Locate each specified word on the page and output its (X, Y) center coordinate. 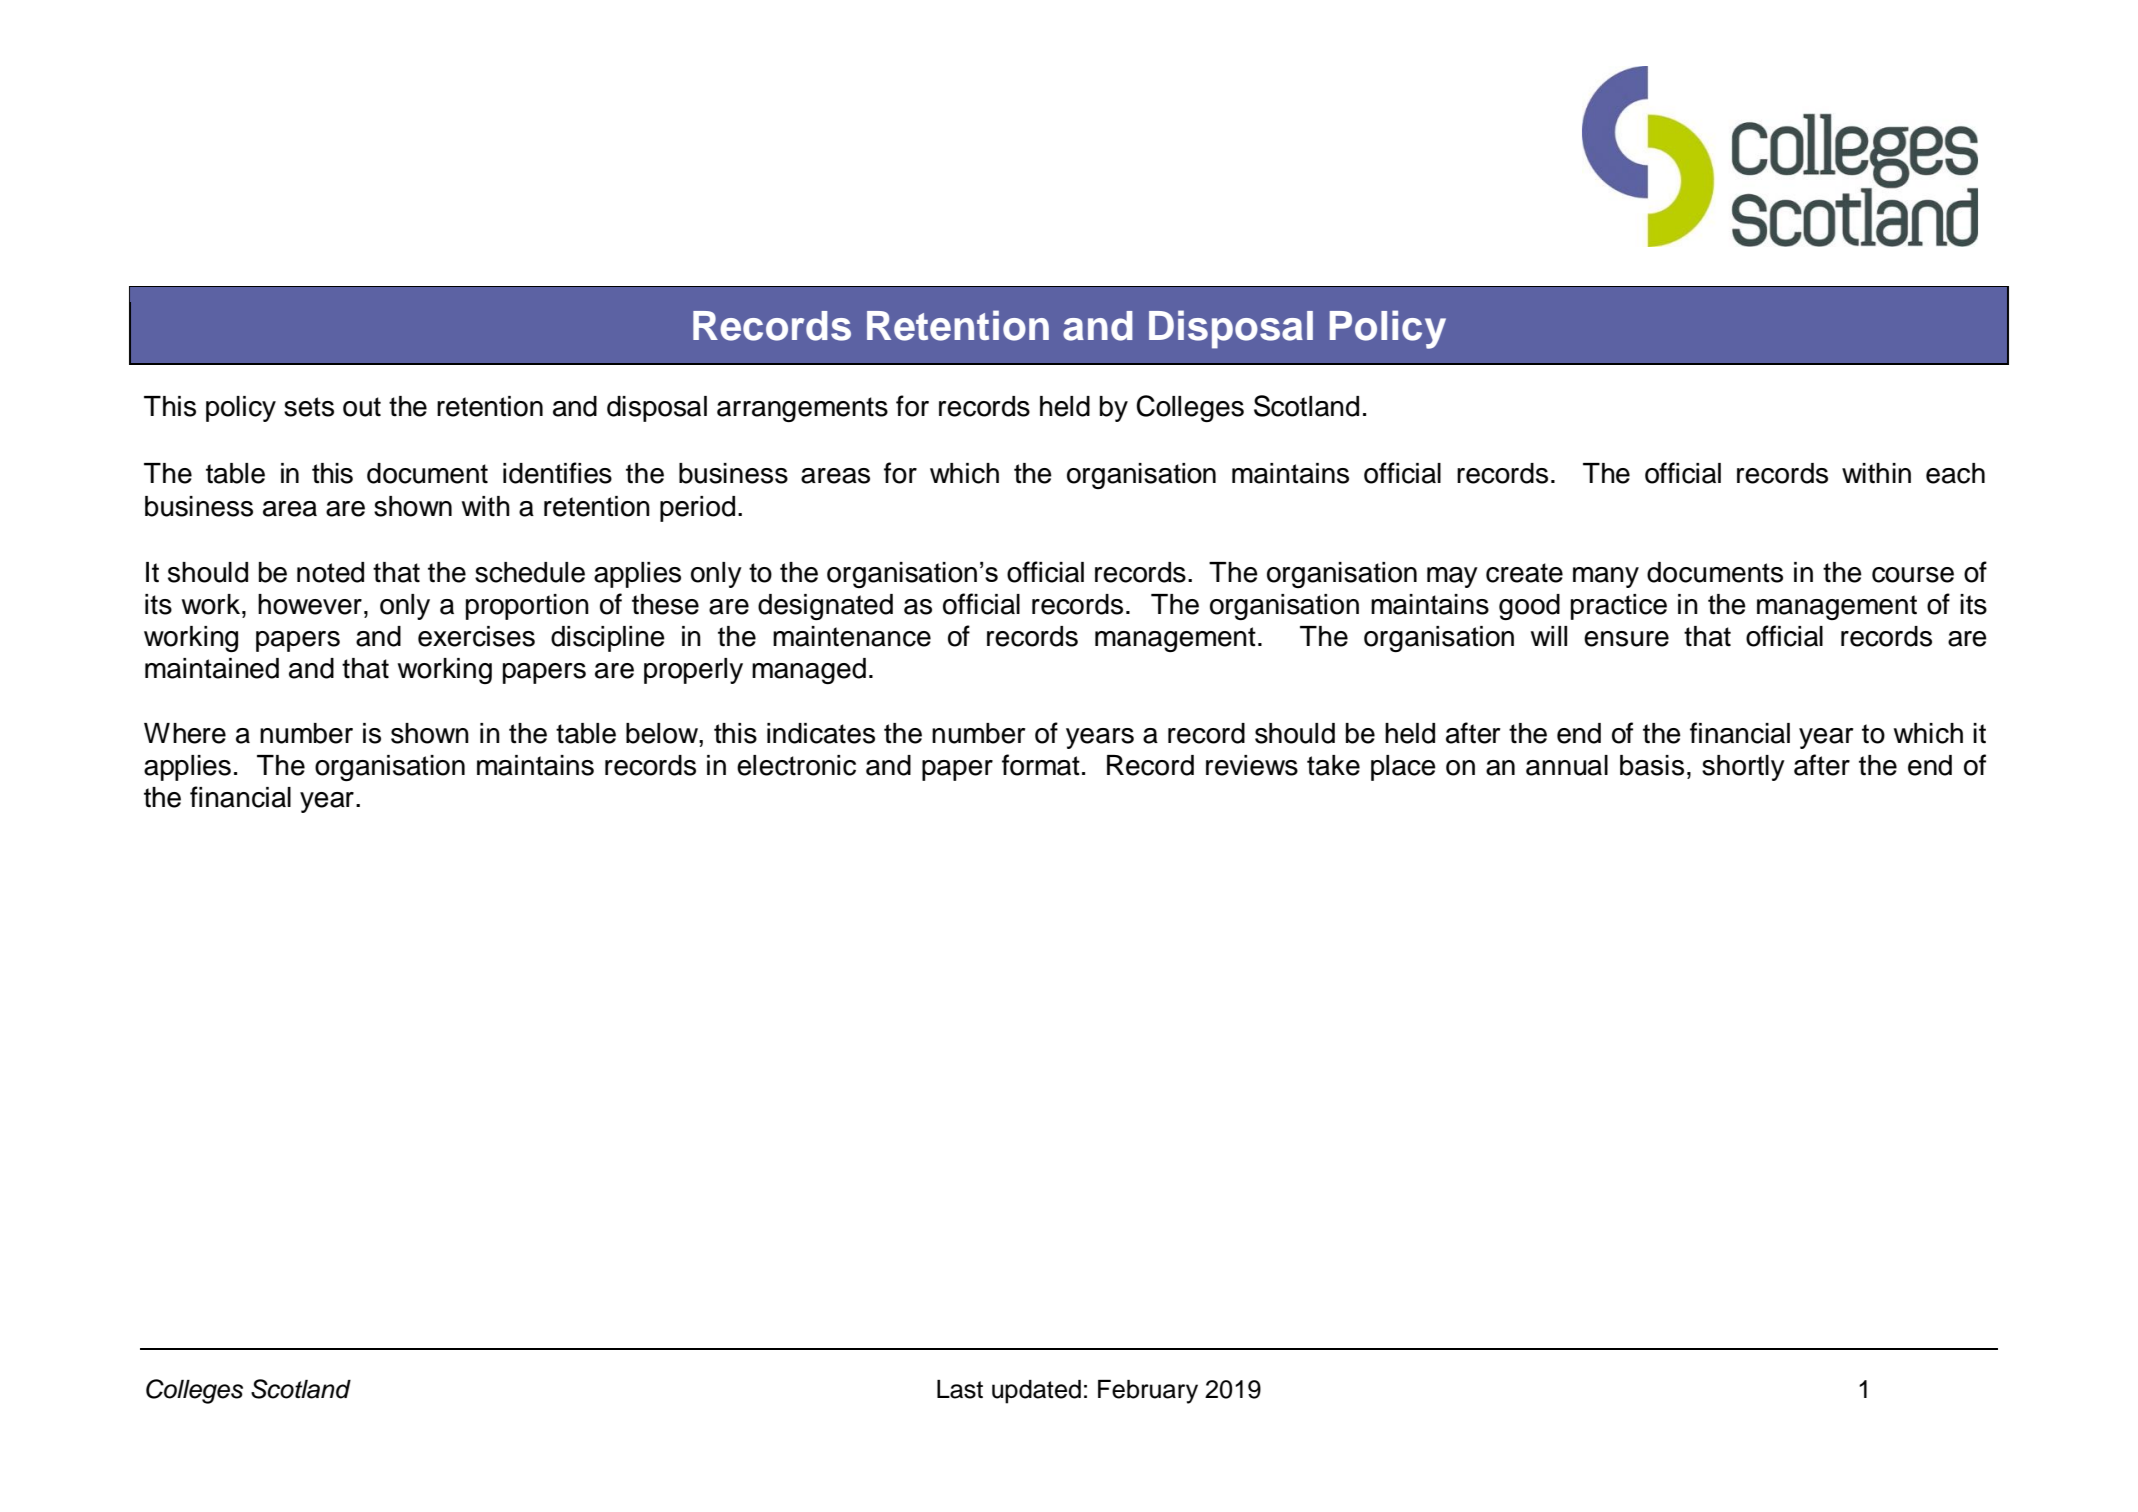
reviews (1252, 765)
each (1955, 473)
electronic (796, 765)
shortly (1743, 768)
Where (185, 733)
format (1041, 765)
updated (1036, 1392)
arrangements (802, 409)
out (362, 407)
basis (1652, 765)
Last (960, 1389)
